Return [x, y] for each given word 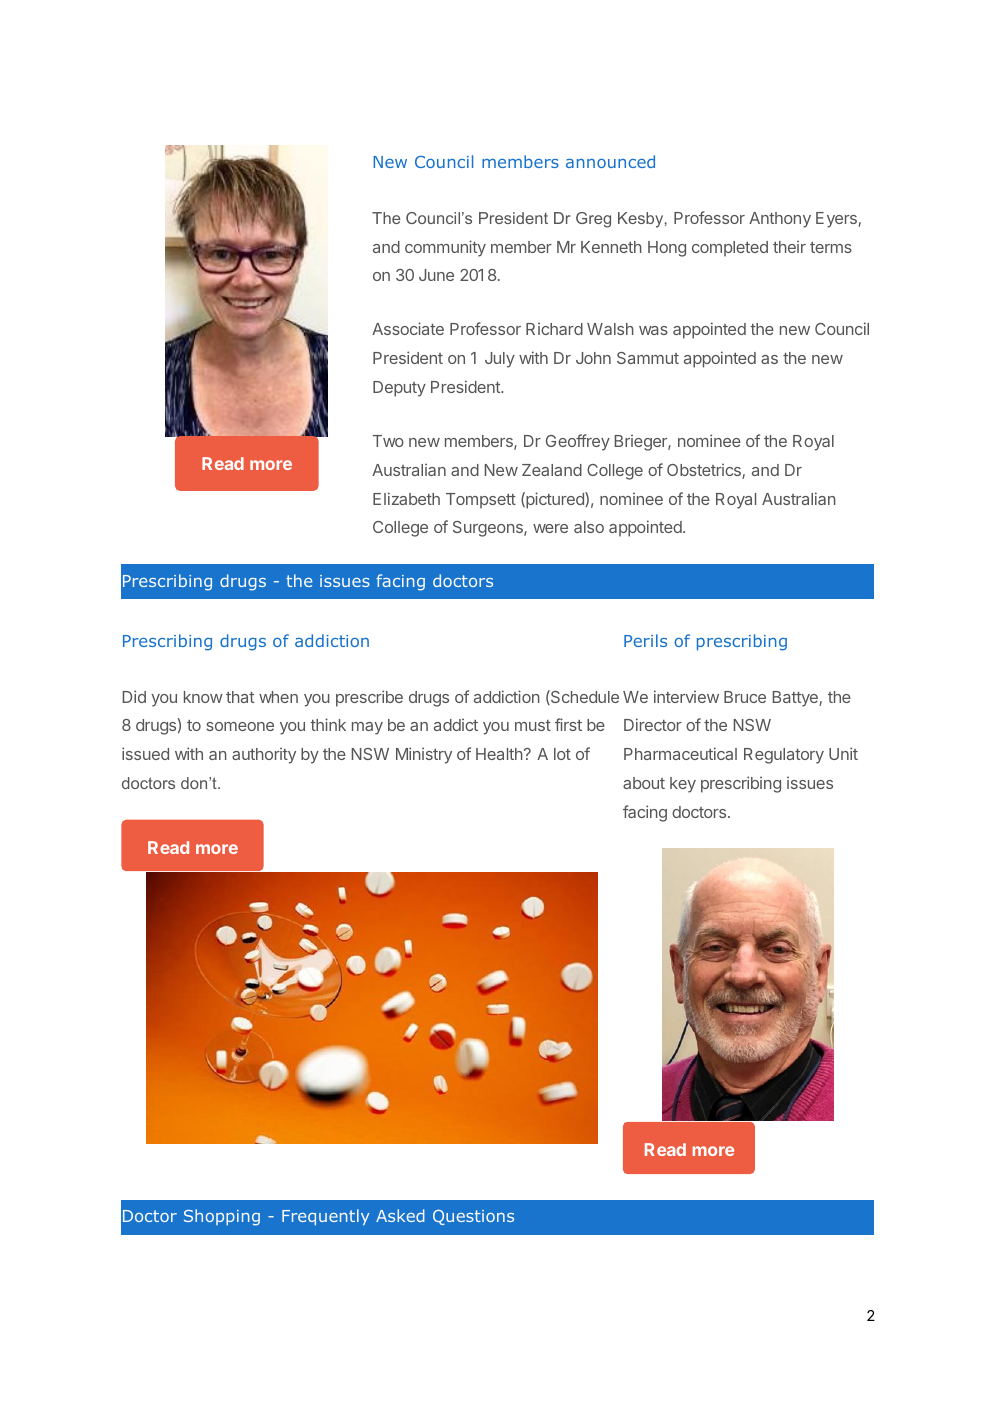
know [203, 697]
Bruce [745, 697]
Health [499, 754]
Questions [473, 1217]
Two [388, 441]
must [533, 725]
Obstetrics [705, 471]
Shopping [222, 1217]
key [683, 785]
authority [264, 755]
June [436, 275]
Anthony [780, 220]
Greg [593, 220]
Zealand [552, 470]
